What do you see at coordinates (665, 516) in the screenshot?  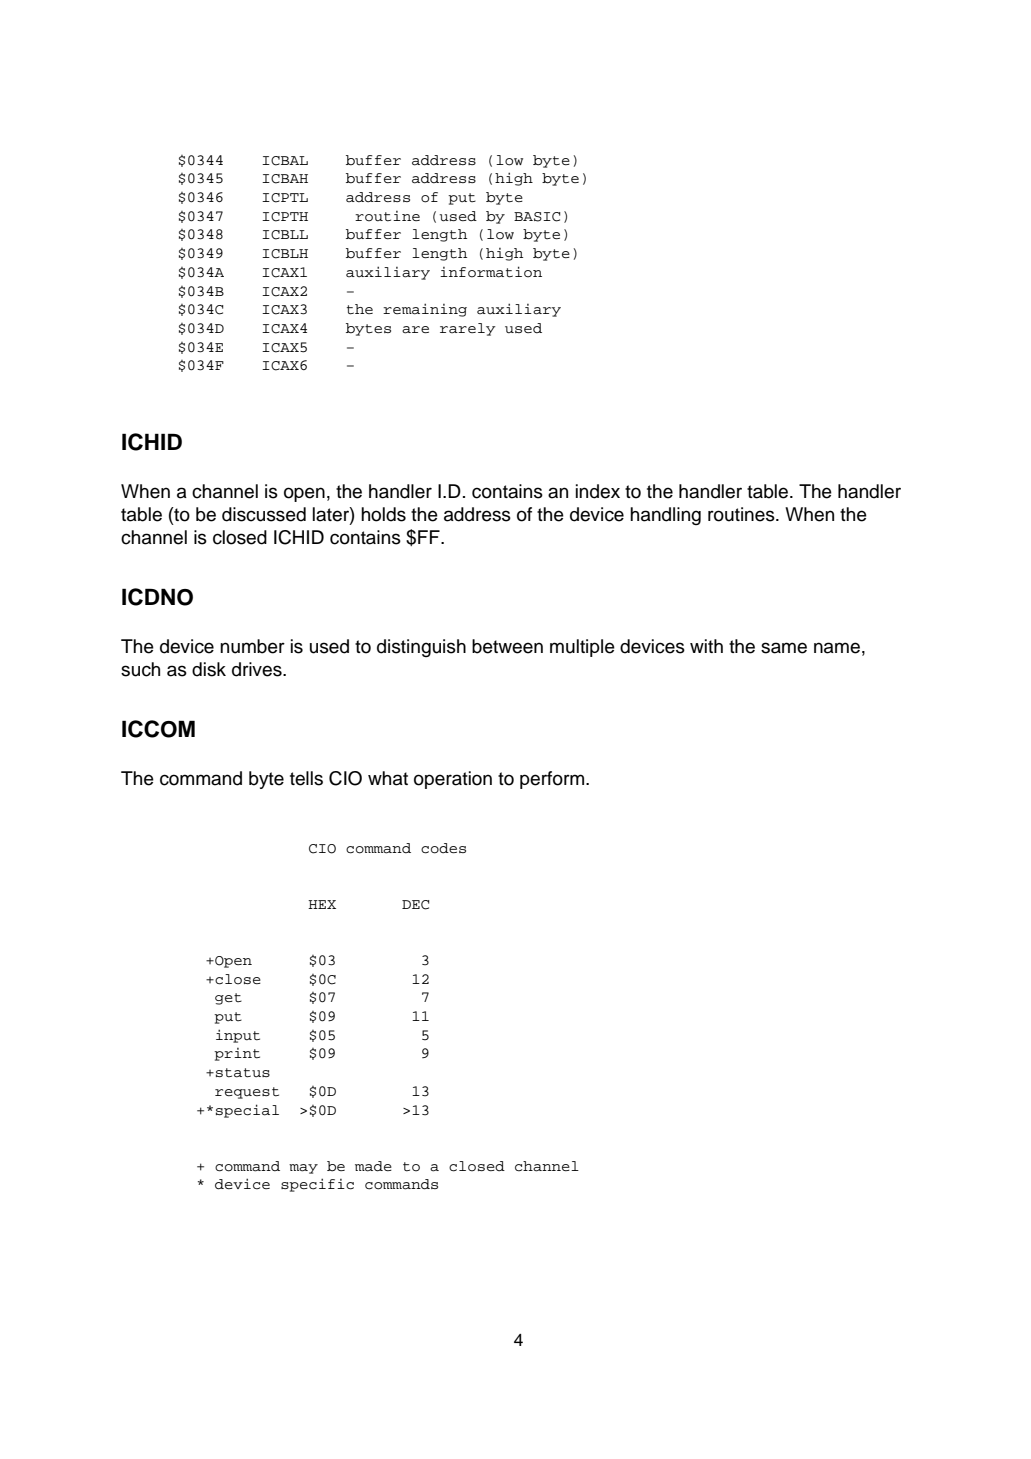 I see `handling` at bounding box center [665, 516].
